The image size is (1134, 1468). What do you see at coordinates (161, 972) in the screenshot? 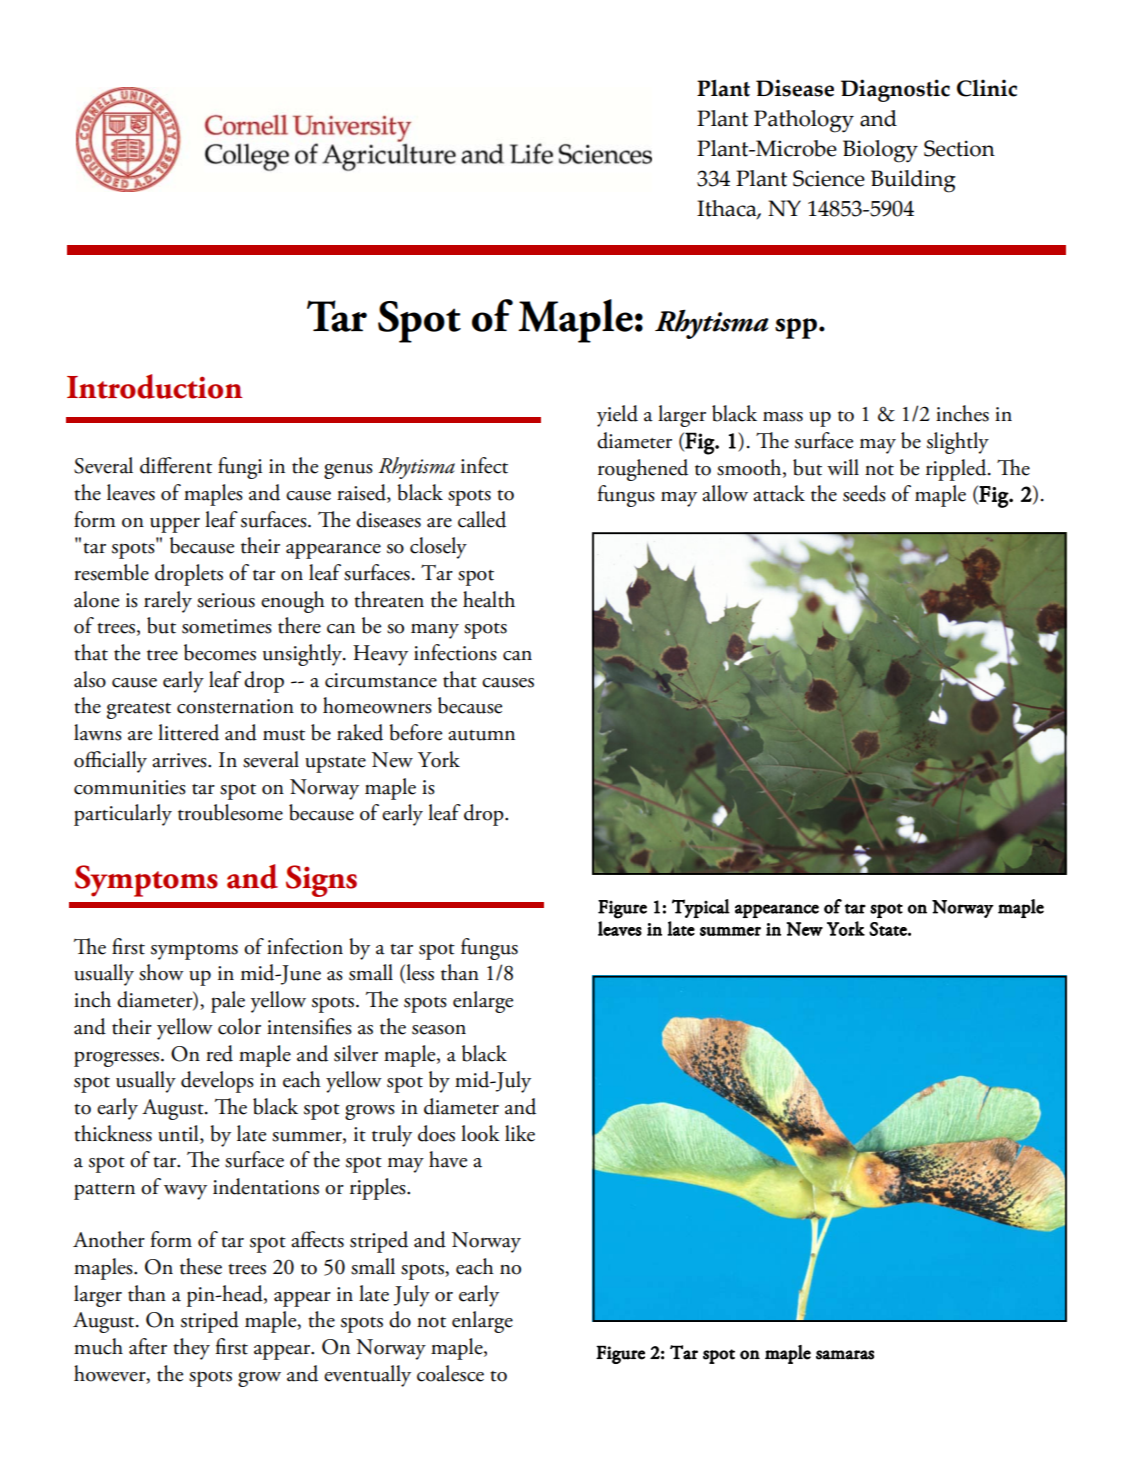
I see `show` at bounding box center [161, 972].
